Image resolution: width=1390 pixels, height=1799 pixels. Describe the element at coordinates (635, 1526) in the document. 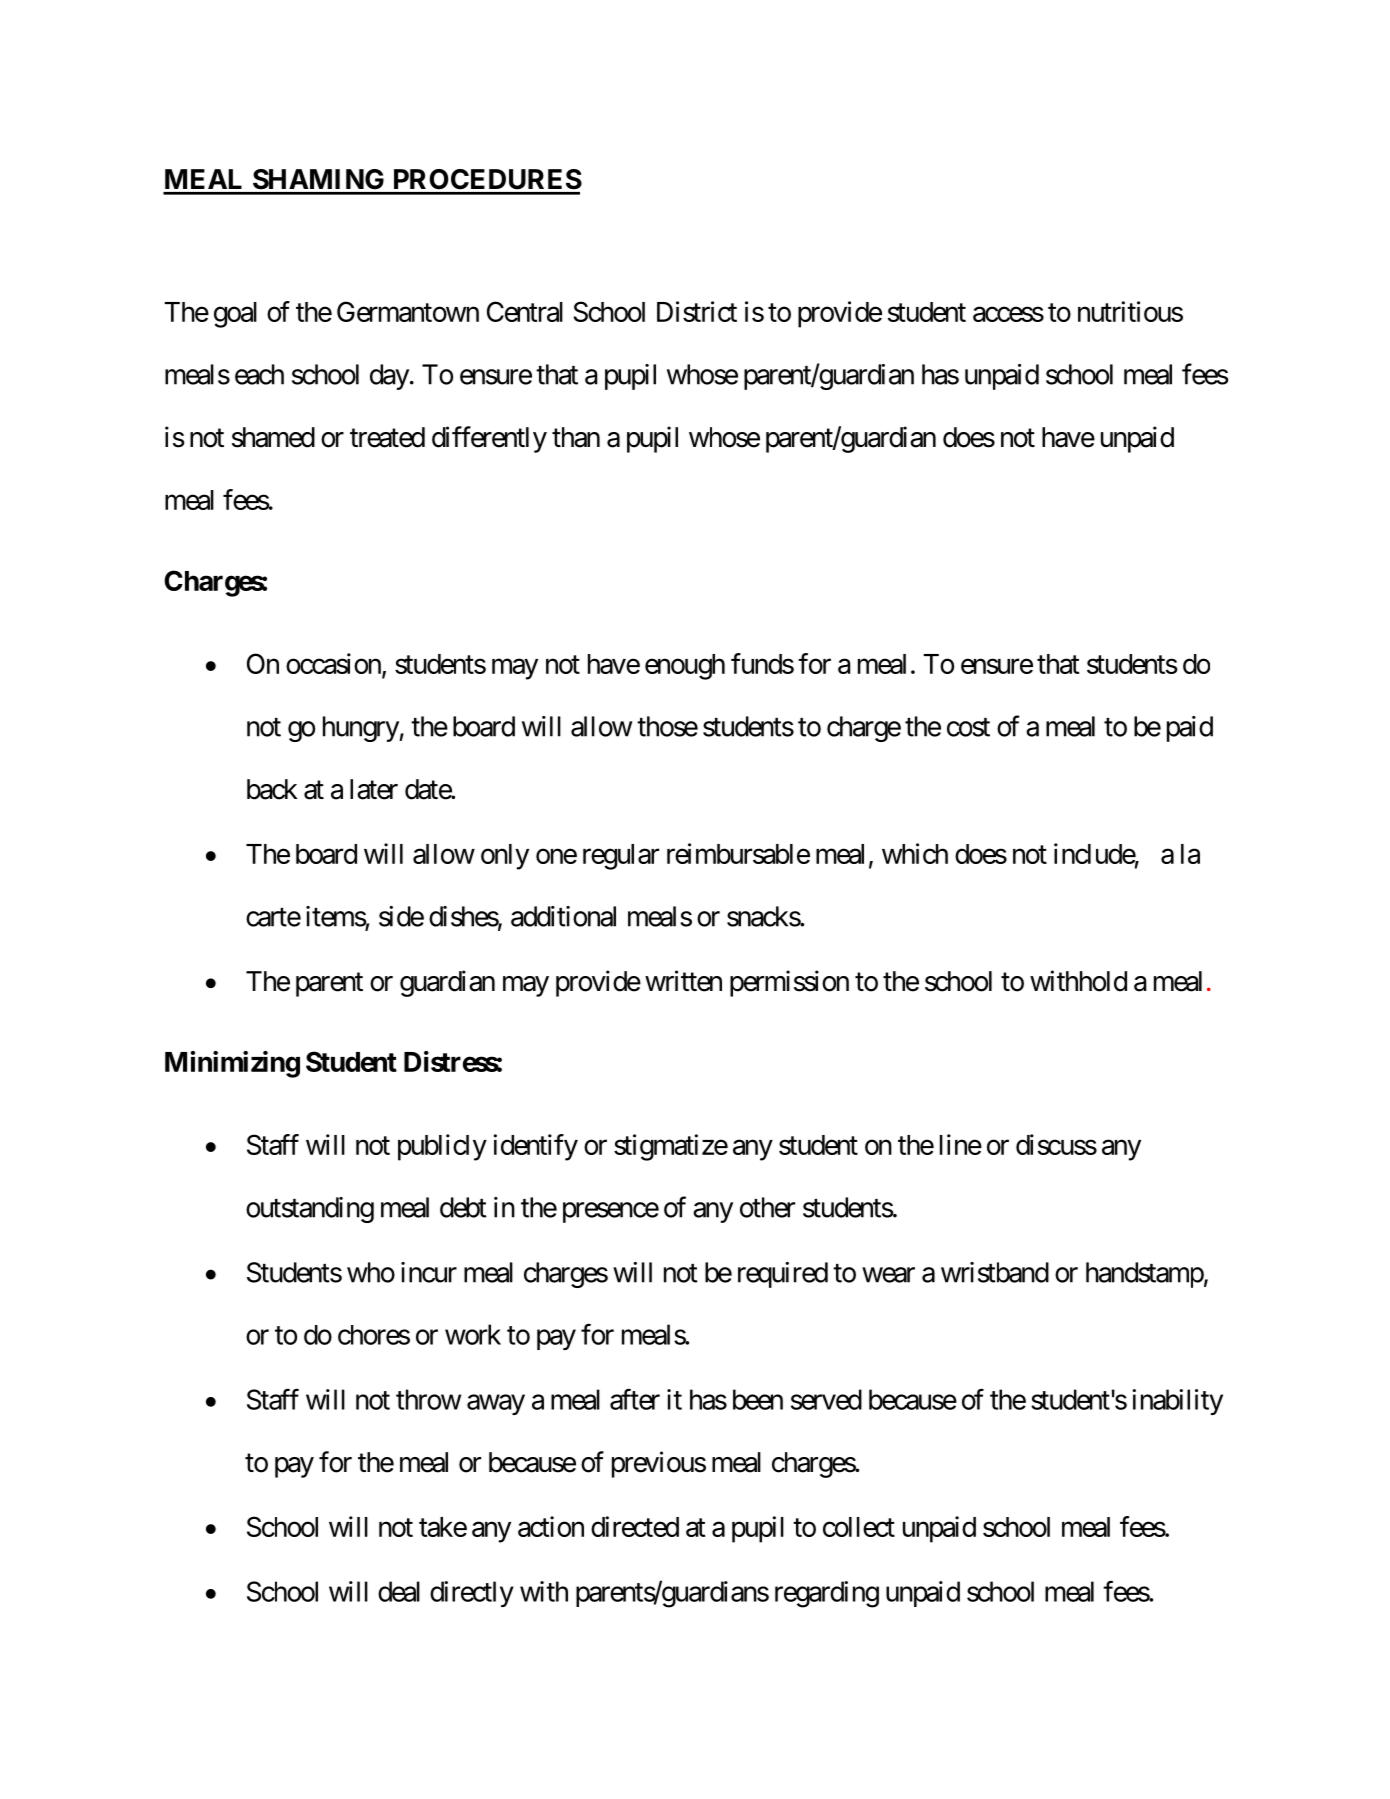

I see `directed` at that location.
